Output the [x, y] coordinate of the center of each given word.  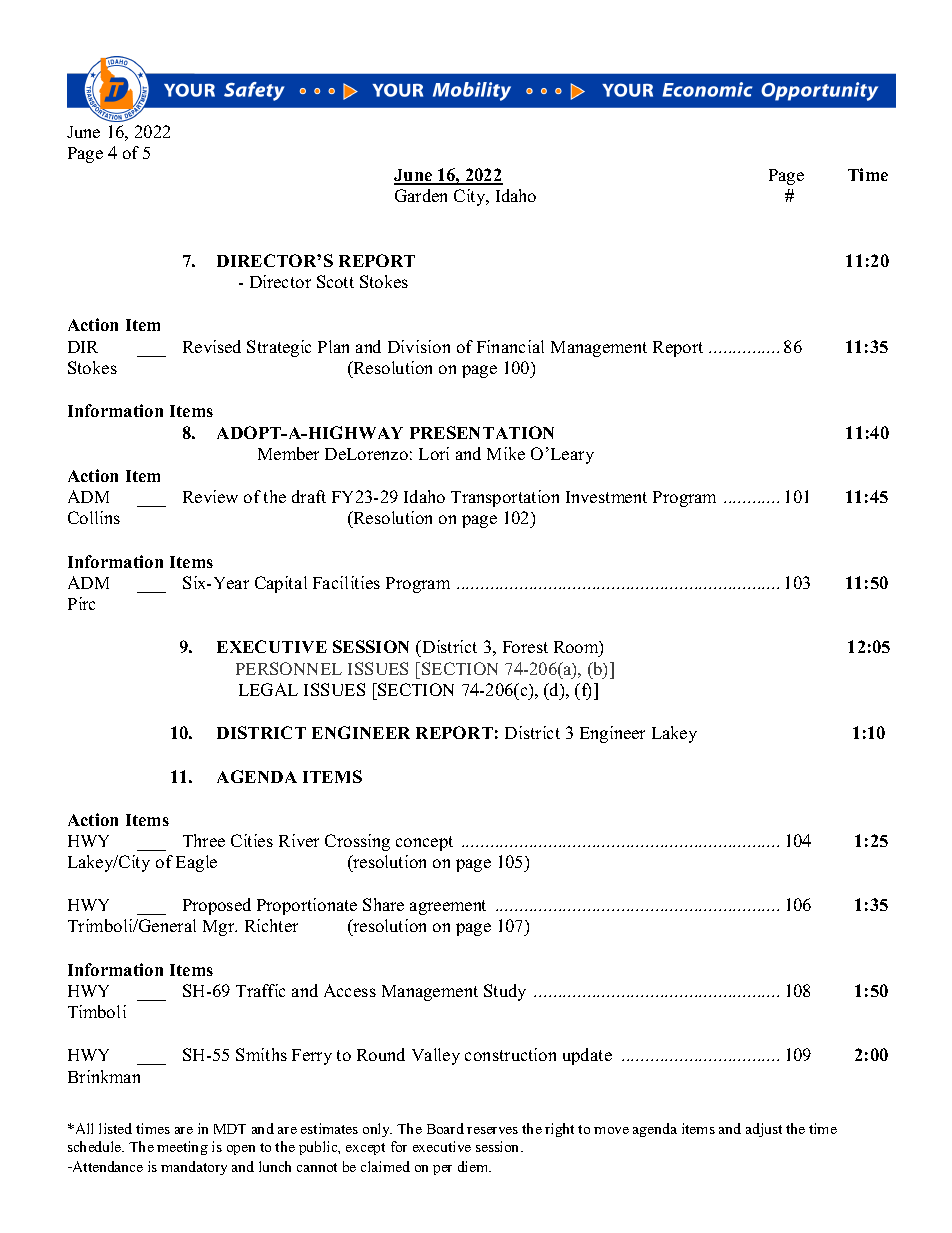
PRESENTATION [482, 432]
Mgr [220, 928]
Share [383, 904]
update [587, 1056]
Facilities [346, 582]
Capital [281, 584]
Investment [606, 497]
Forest [525, 647]
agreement [448, 907]
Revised [212, 346]
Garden [421, 195]
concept [424, 843]
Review [210, 496]
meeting [182, 1148]
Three [204, 840]
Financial [510, 346]
